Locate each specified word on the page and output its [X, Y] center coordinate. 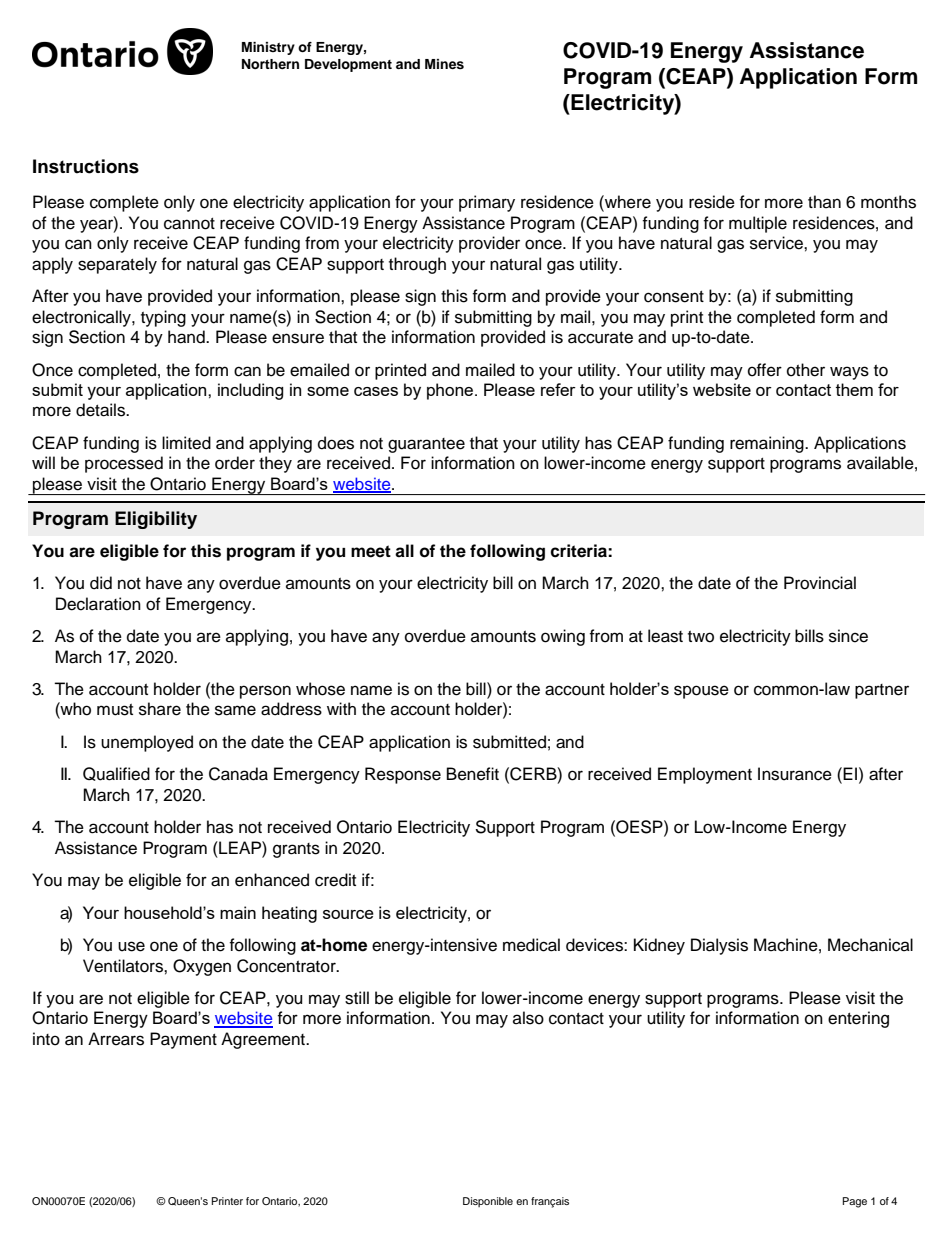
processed [124, 464]
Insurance [795, 774]
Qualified [116, 774]
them [854, 389]
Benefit [473, 774]
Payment [183, 1040]
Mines [444, 64]
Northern [270, 64]
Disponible [488, 1202]
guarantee [426, 445]
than [824, 201]
